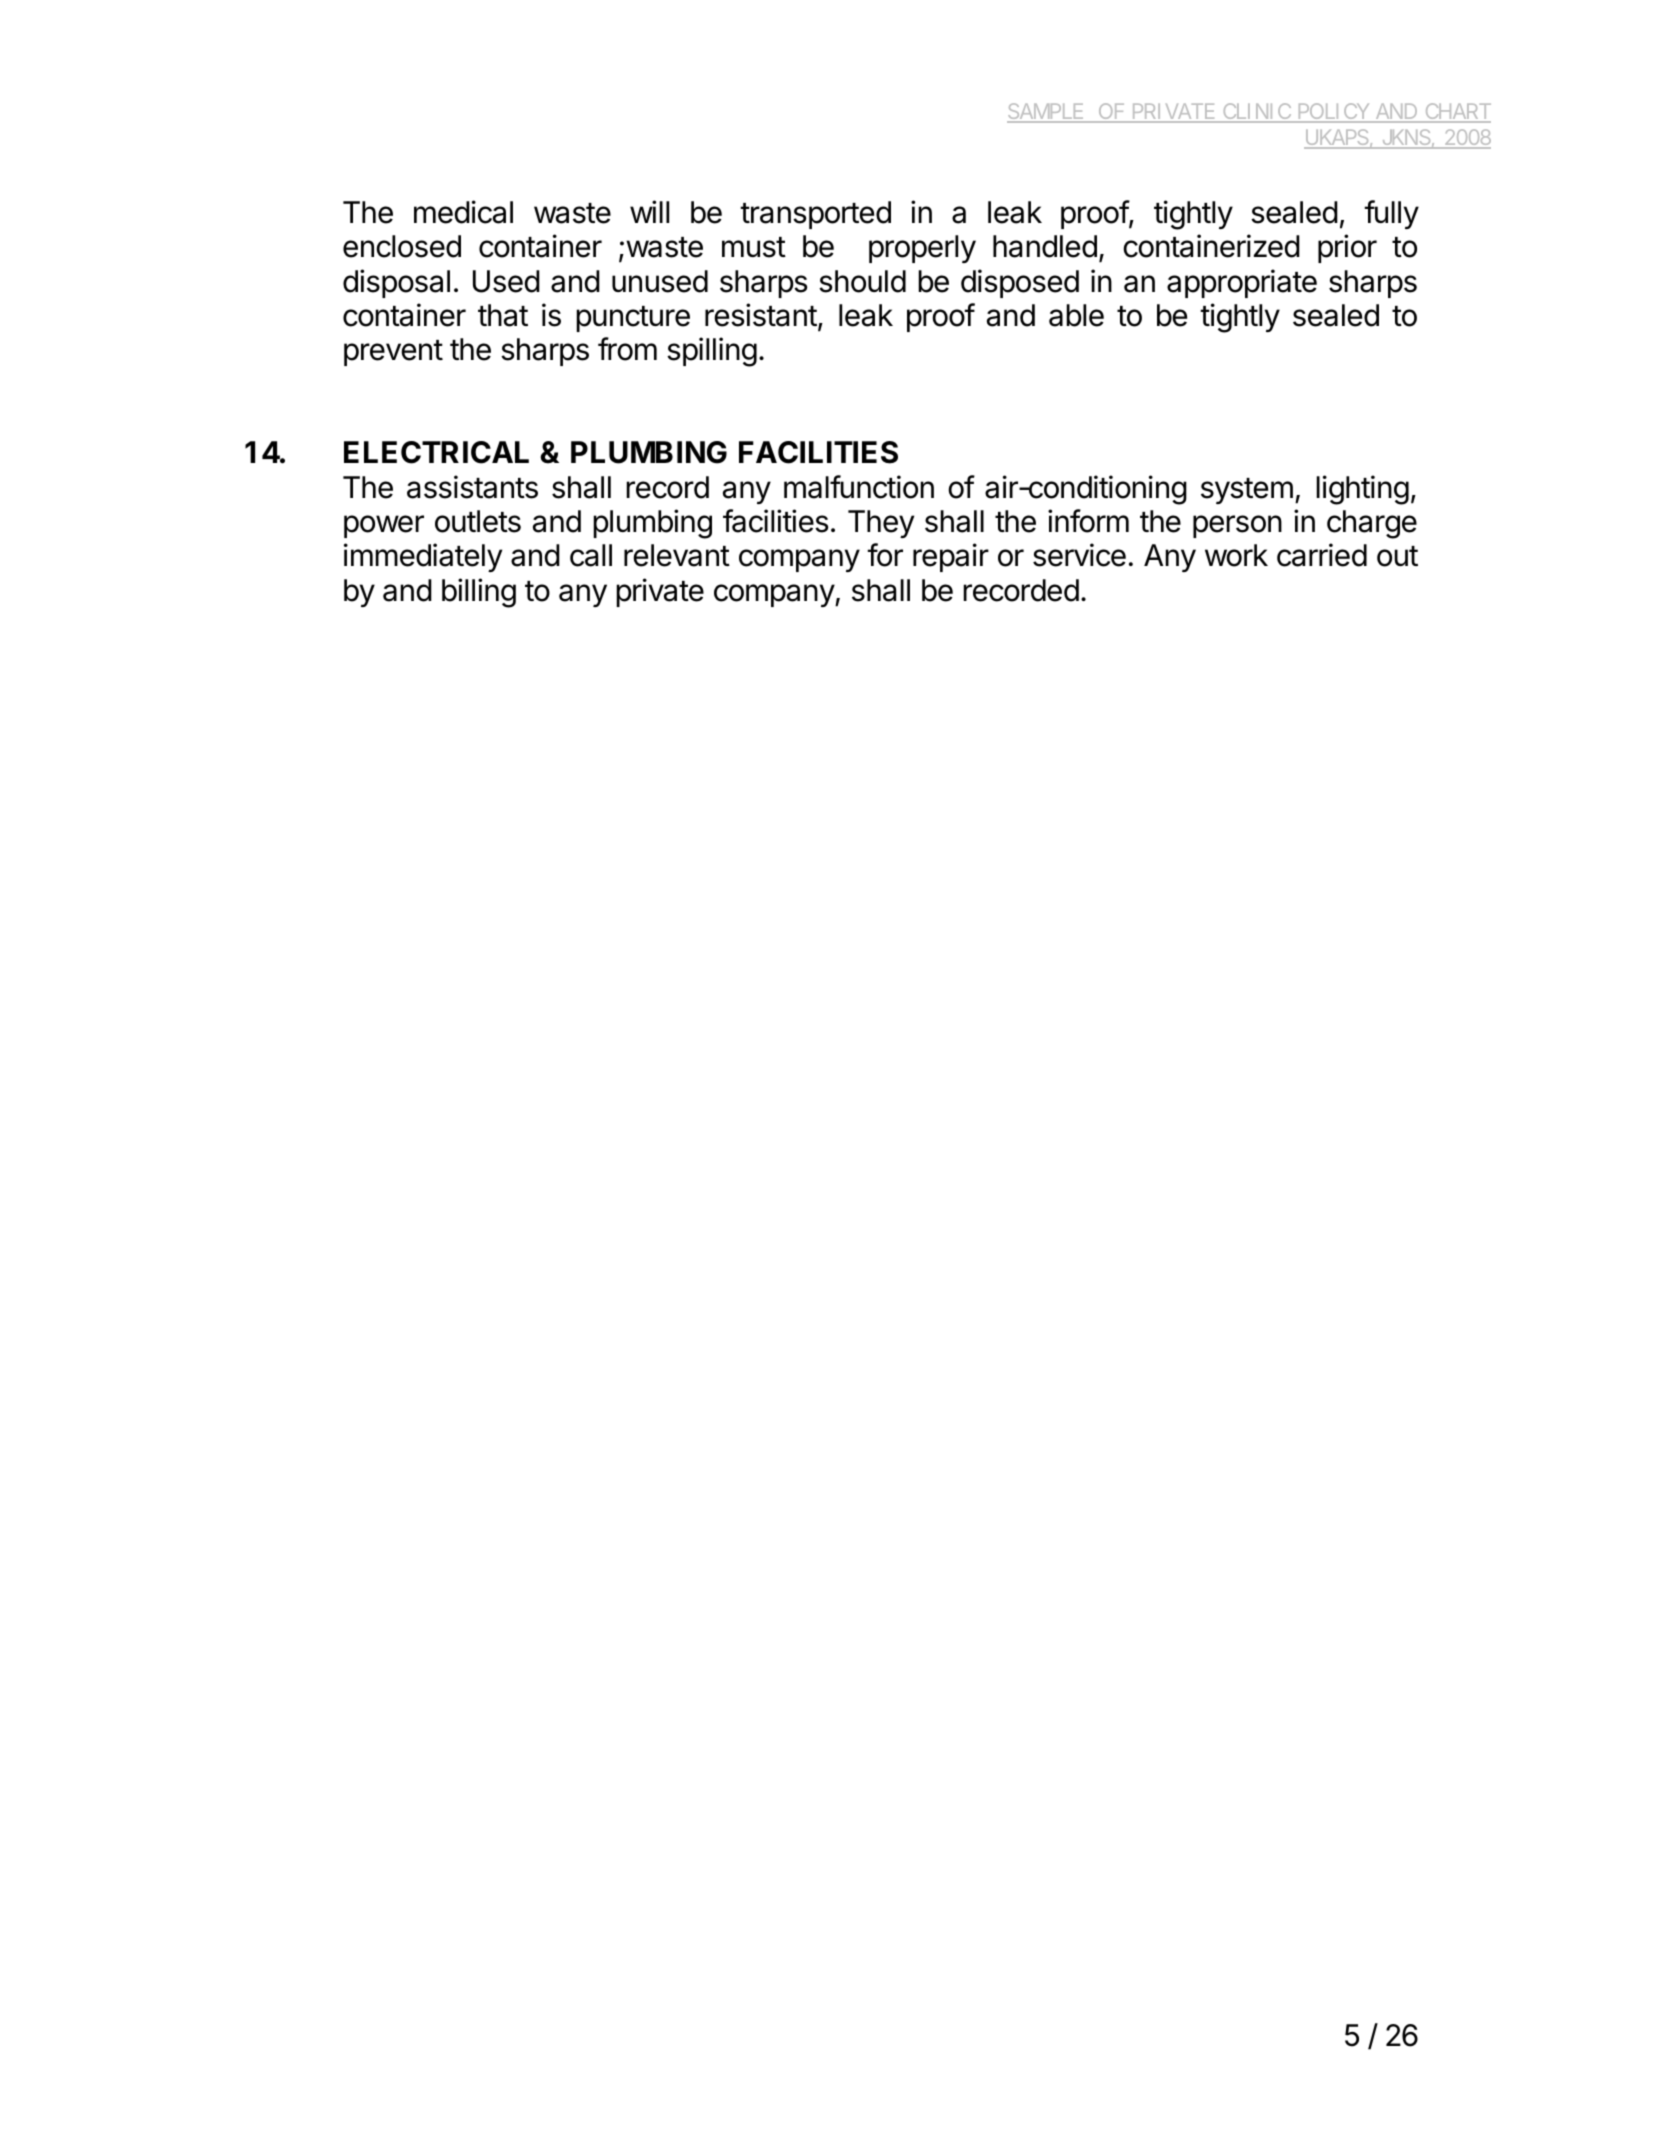 This screenshot has height=2151, width=1662. Describe the element at coordinates (815, 215) in the screenshot. I see `transported` at that location.
